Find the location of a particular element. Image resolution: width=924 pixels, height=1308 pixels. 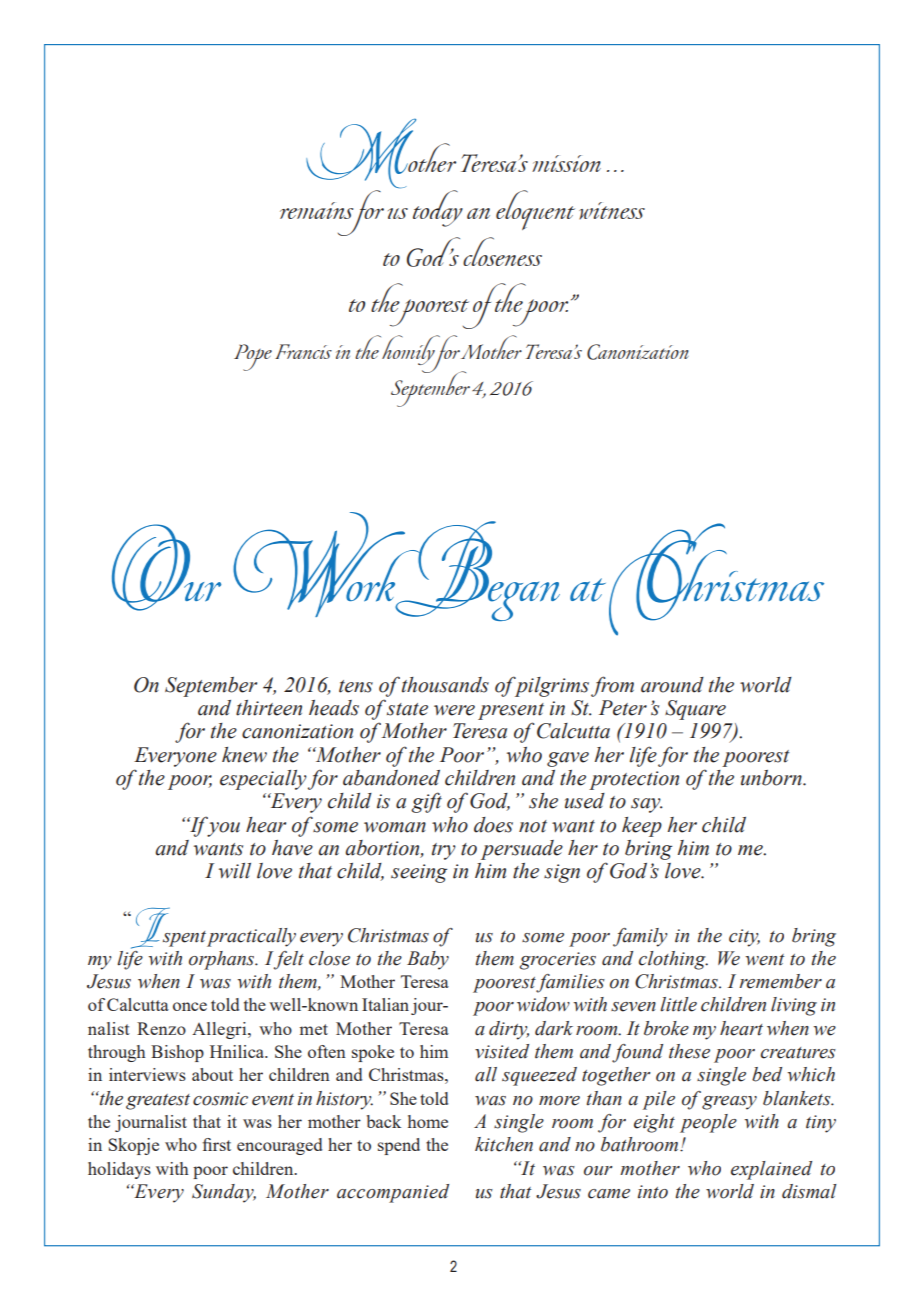

thousands is located at coordinates (445, 685).
